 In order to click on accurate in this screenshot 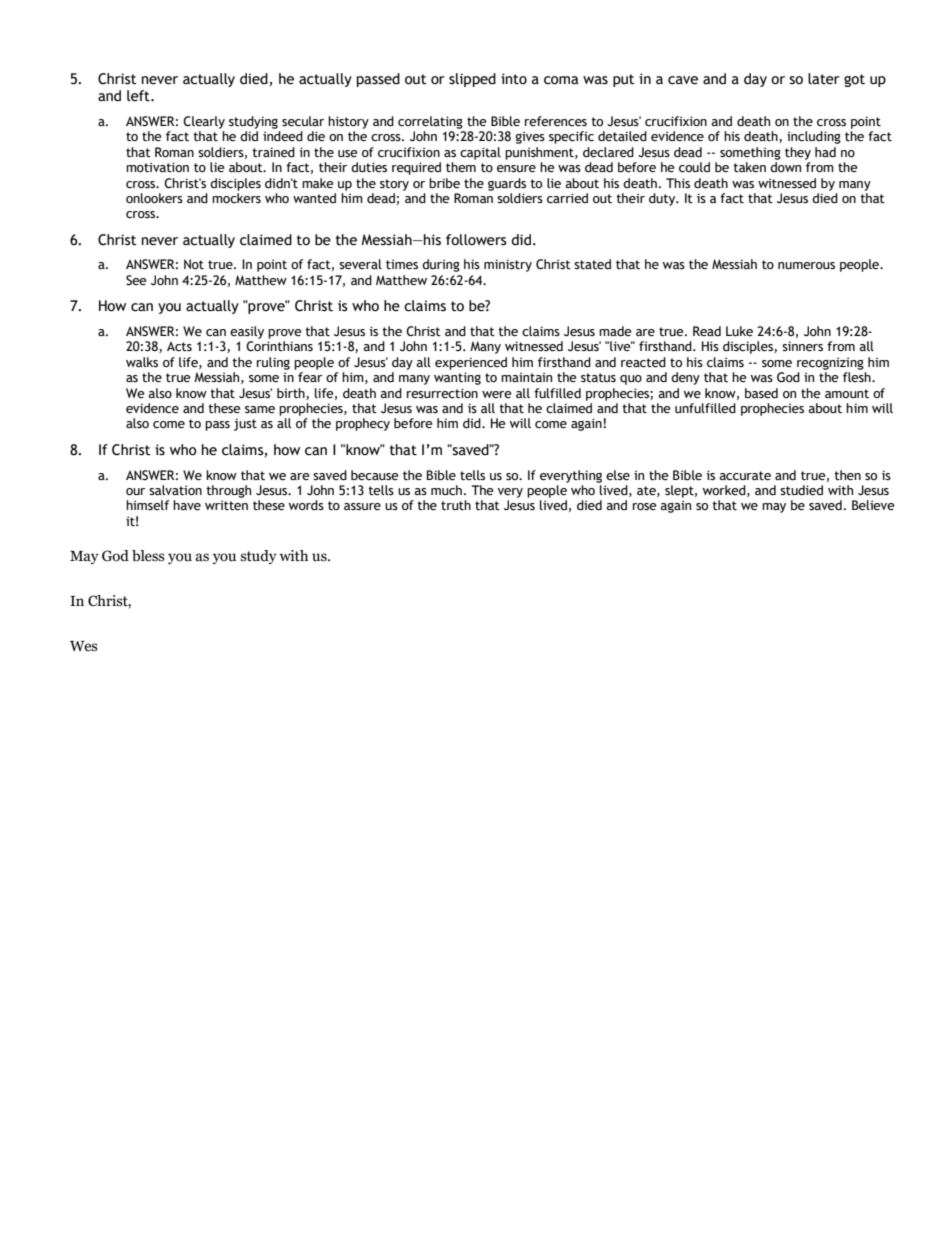, I will do `click(745, 476)`.
